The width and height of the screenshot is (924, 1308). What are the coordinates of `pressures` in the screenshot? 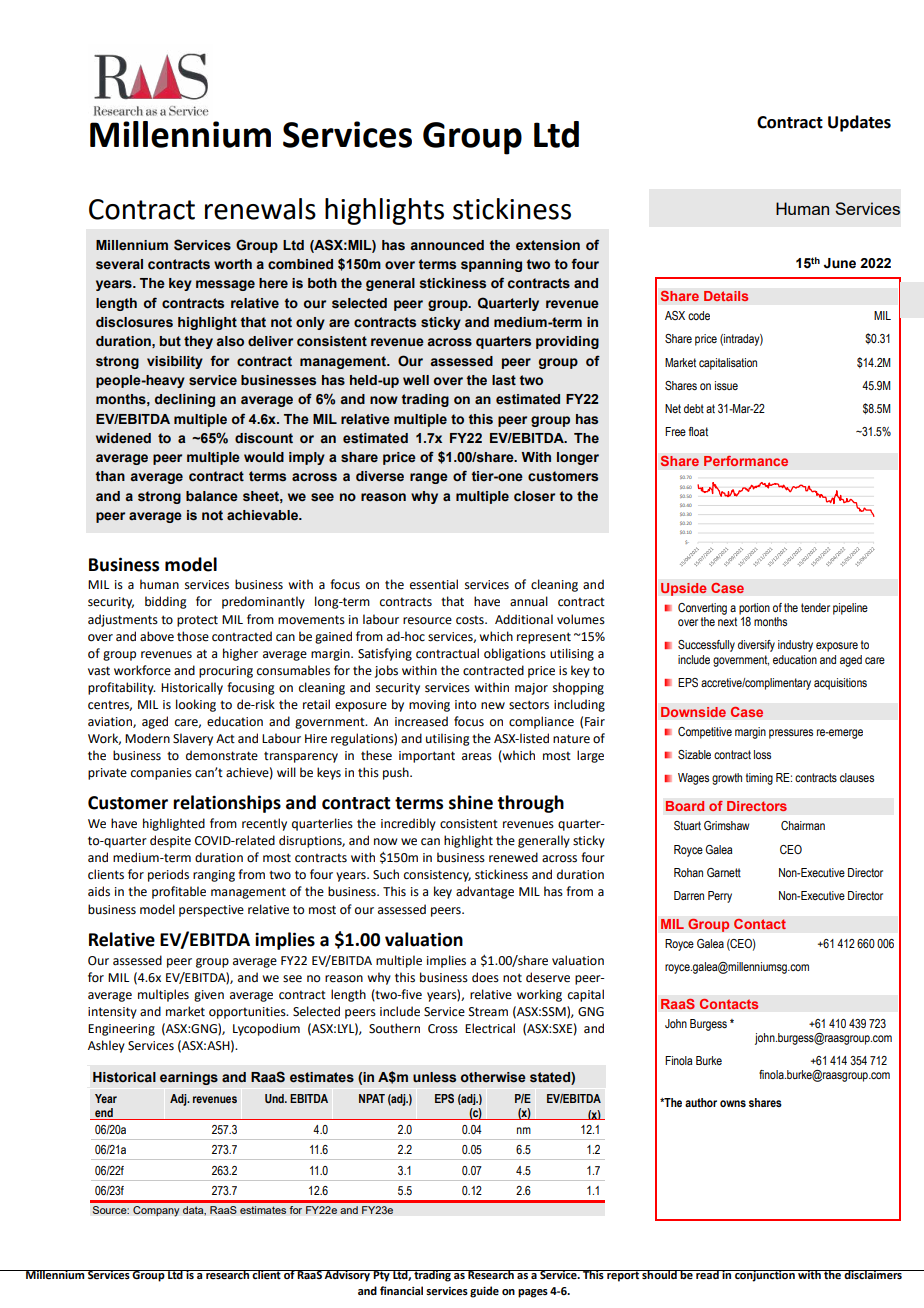 It's located at (791, 734).
